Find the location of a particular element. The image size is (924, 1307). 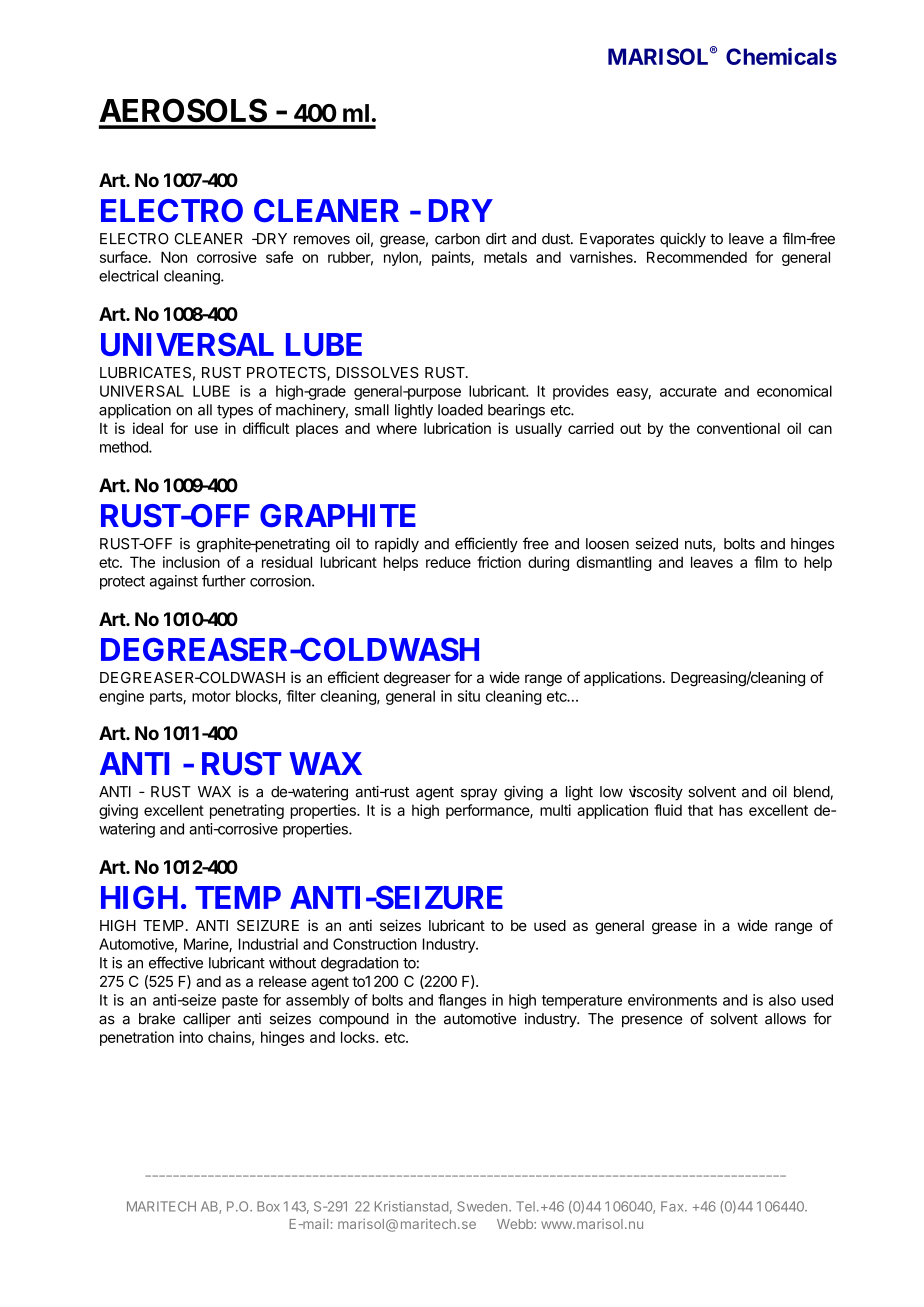

carbon is located at coordinates (457, 239).
